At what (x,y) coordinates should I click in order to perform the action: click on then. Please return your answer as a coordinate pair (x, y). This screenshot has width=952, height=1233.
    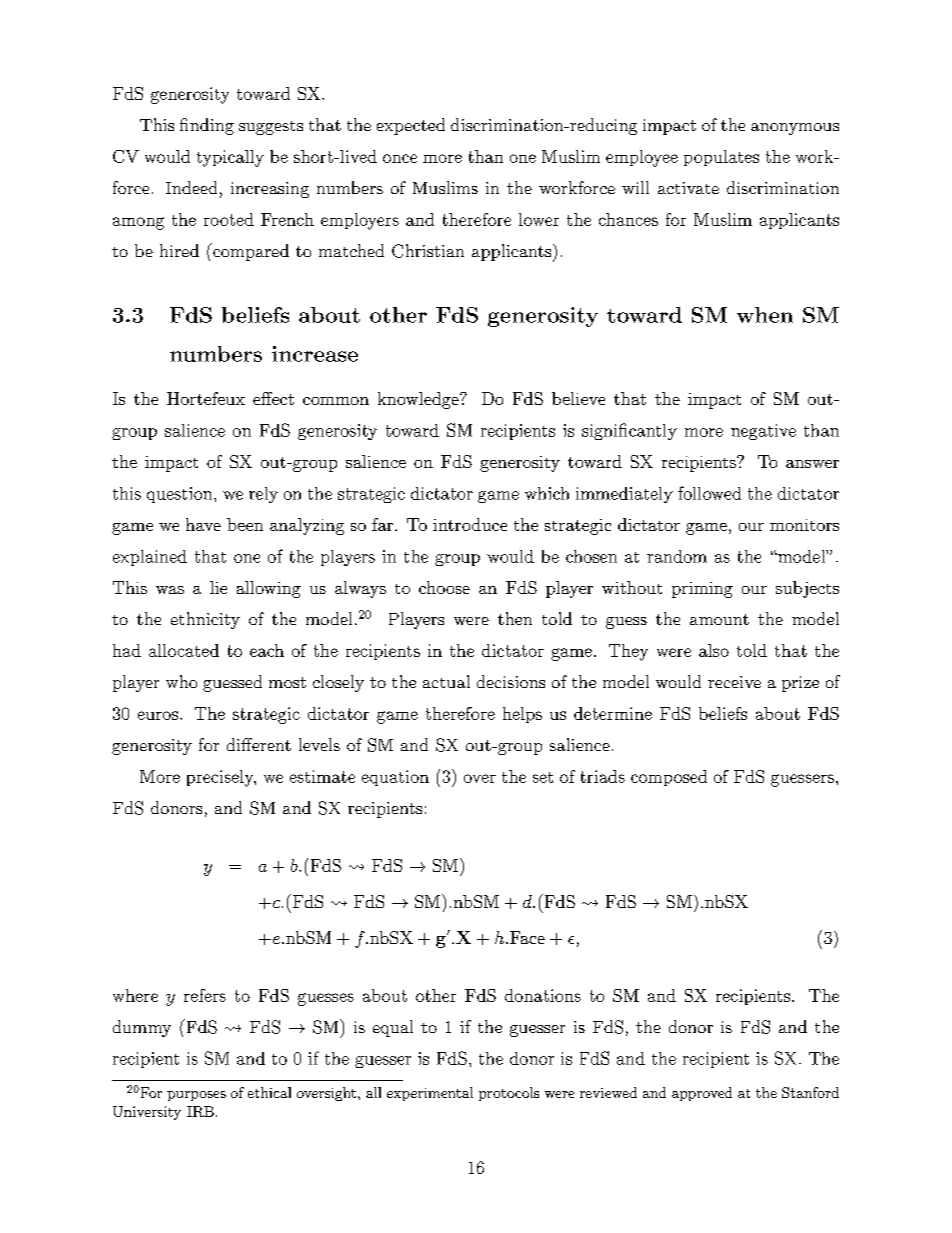
    Looking at the image, I should click on (515, 618).
